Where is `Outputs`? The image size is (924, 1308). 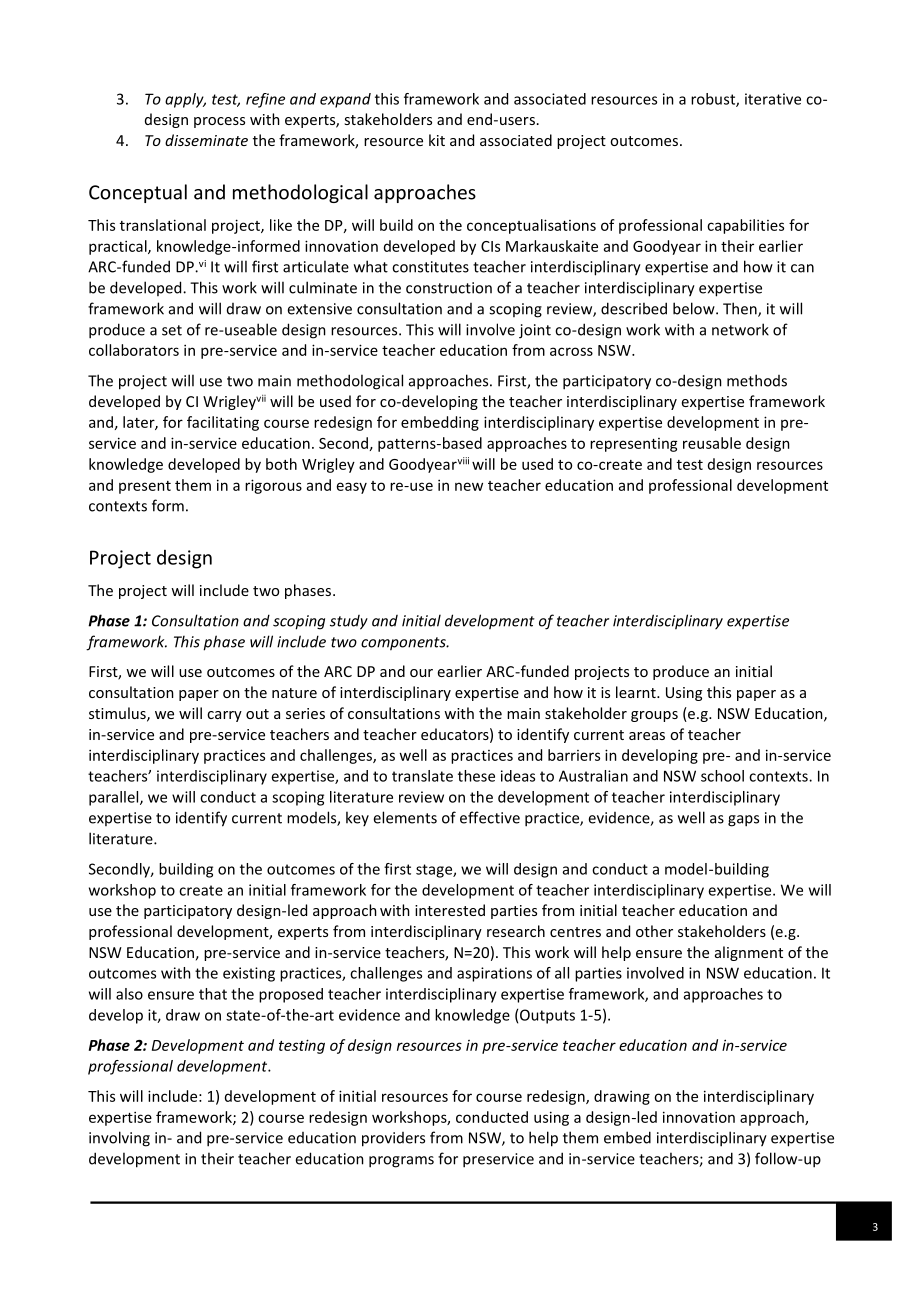 Outputs is located at coordinates (547, 1016).
